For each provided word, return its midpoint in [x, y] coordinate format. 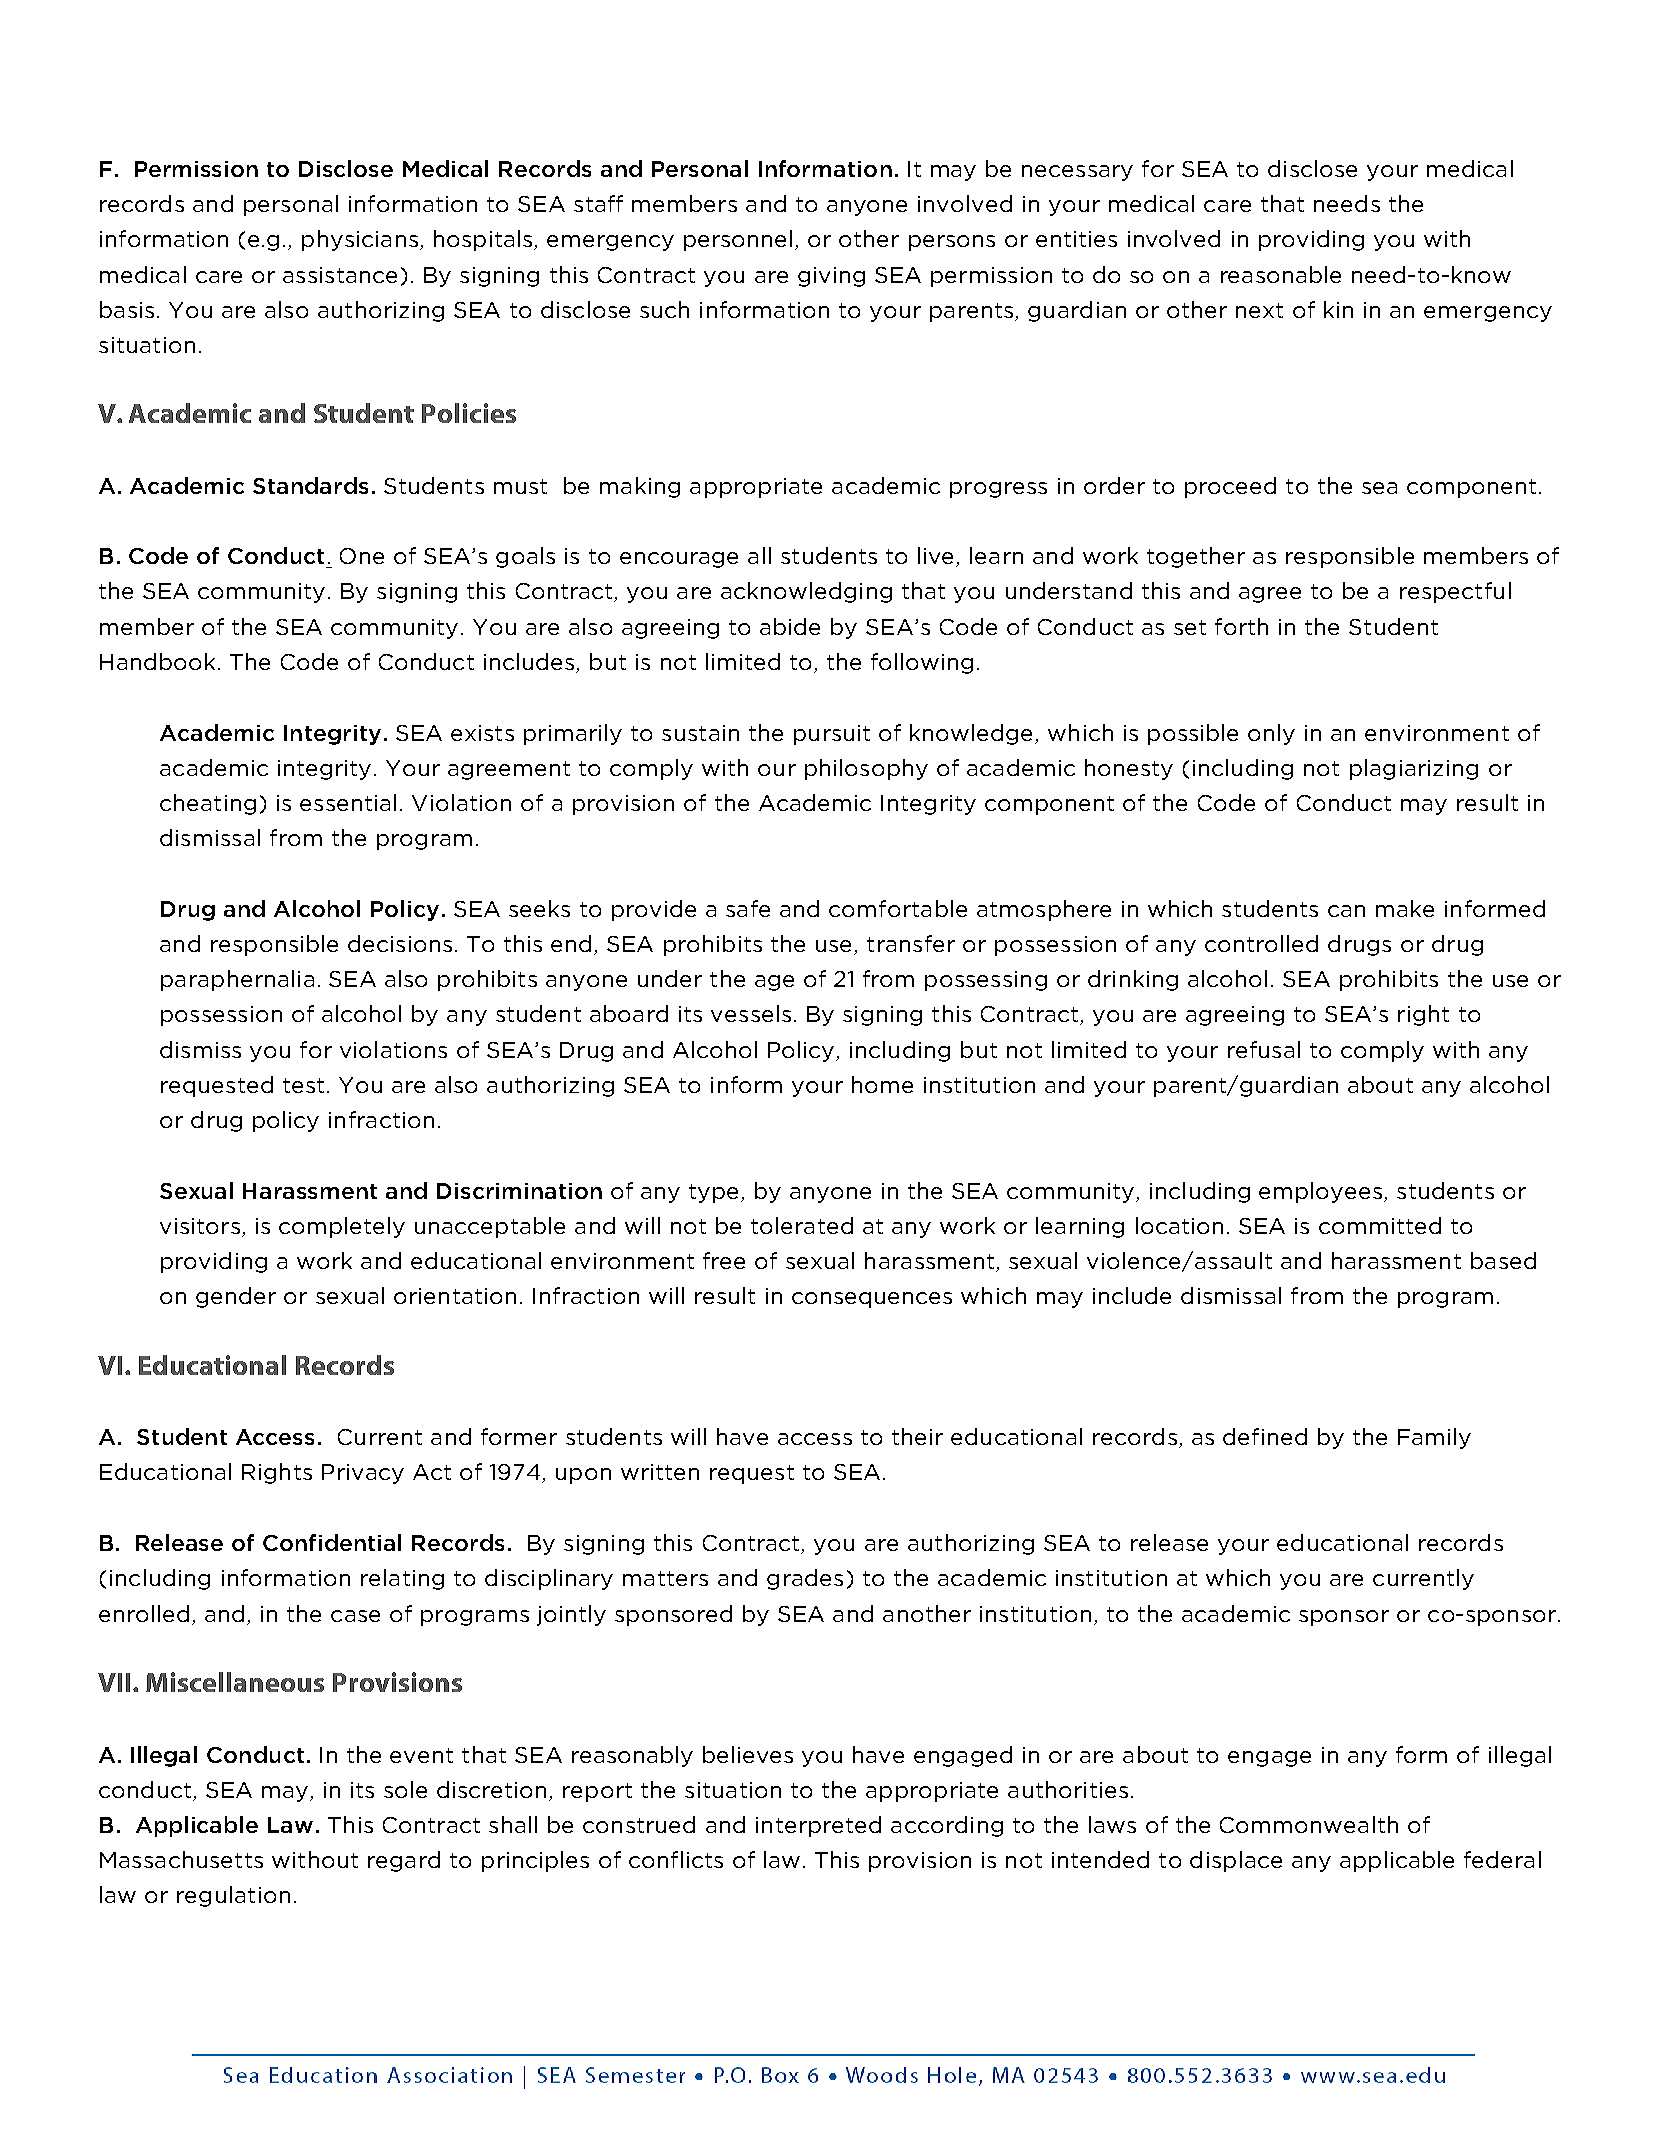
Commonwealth [1309, 1824]
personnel [738, 240]
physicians [360, 240]
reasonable [1281, 274]
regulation [233, 1896]
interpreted [818, 1826]
